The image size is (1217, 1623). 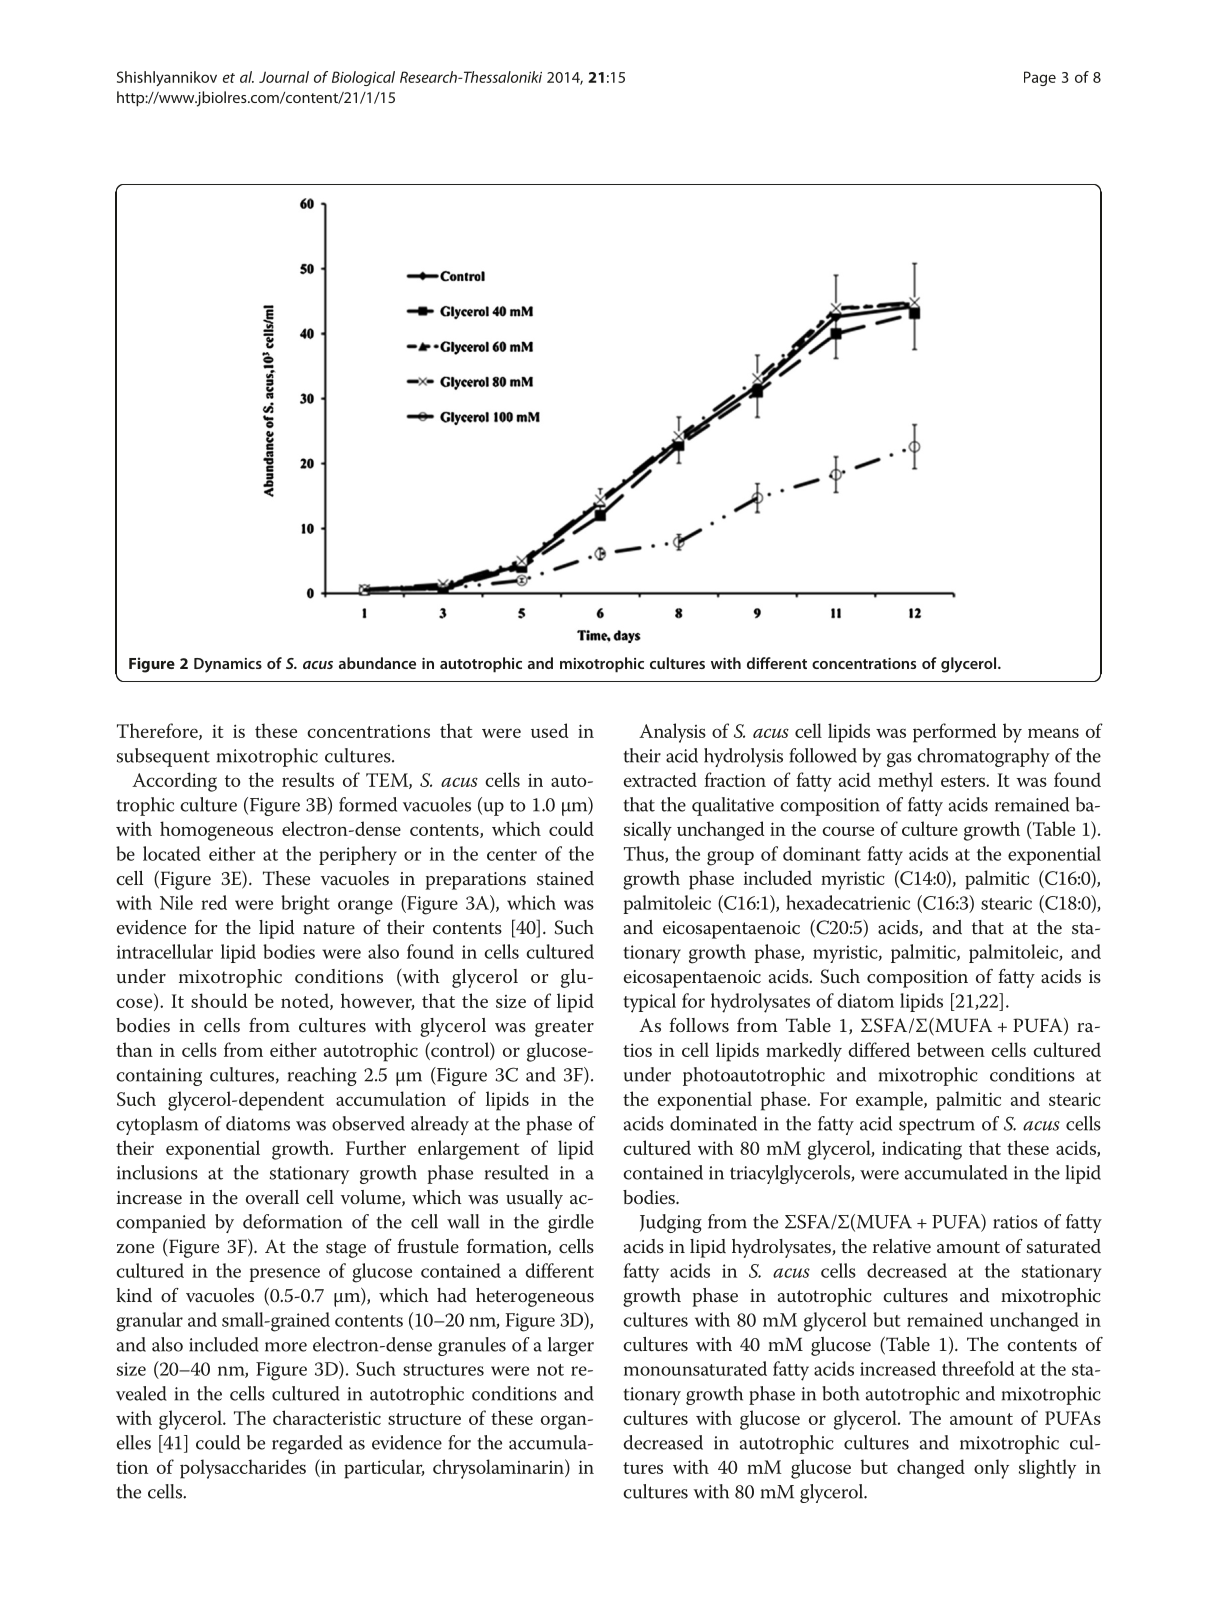 What do you see at coordinates (363, 78) in the screenshot?
I see `Biological` at bounding box center [363, 78].
